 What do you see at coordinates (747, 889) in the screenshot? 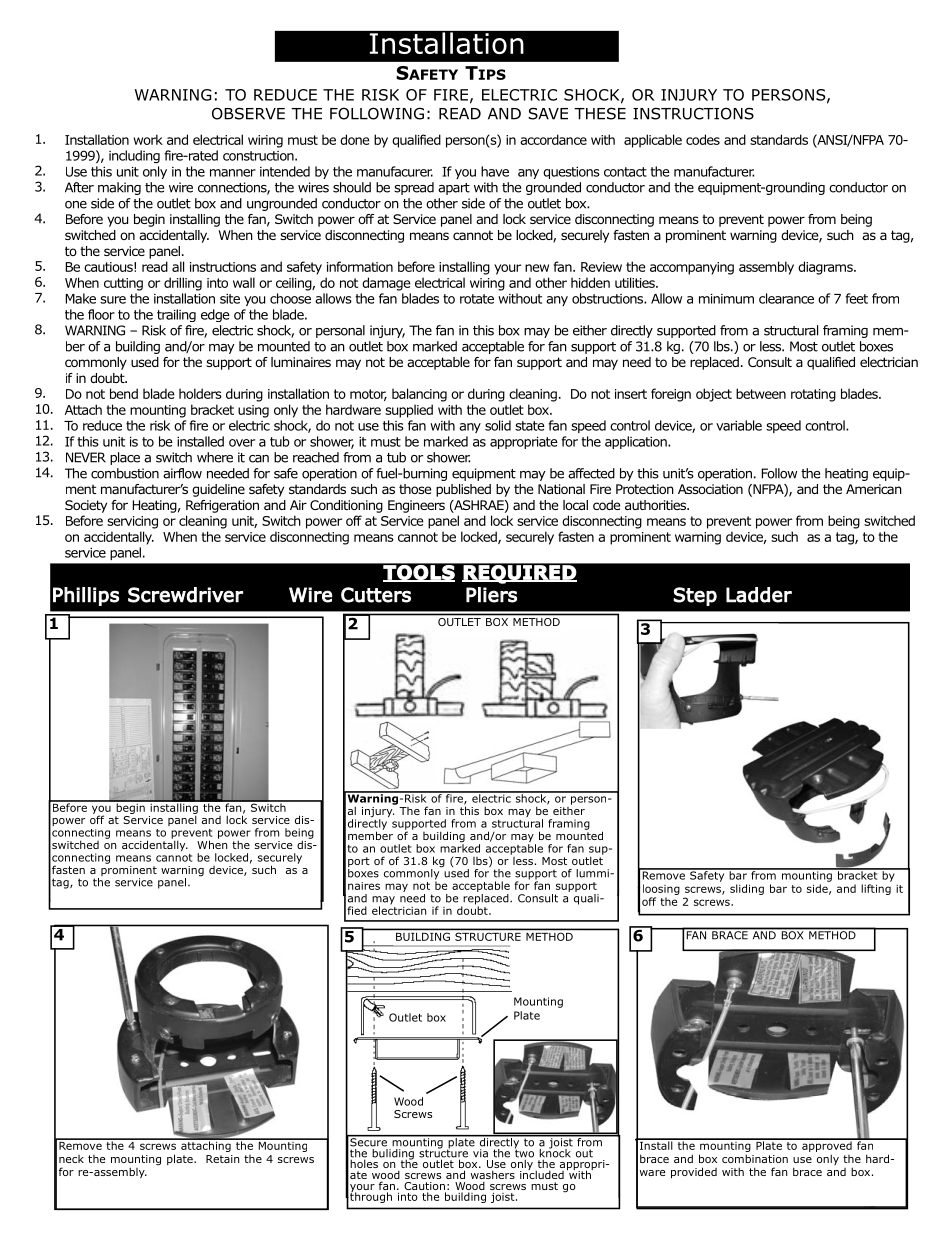
I see `sliding` at bounding box center [747, 889].
